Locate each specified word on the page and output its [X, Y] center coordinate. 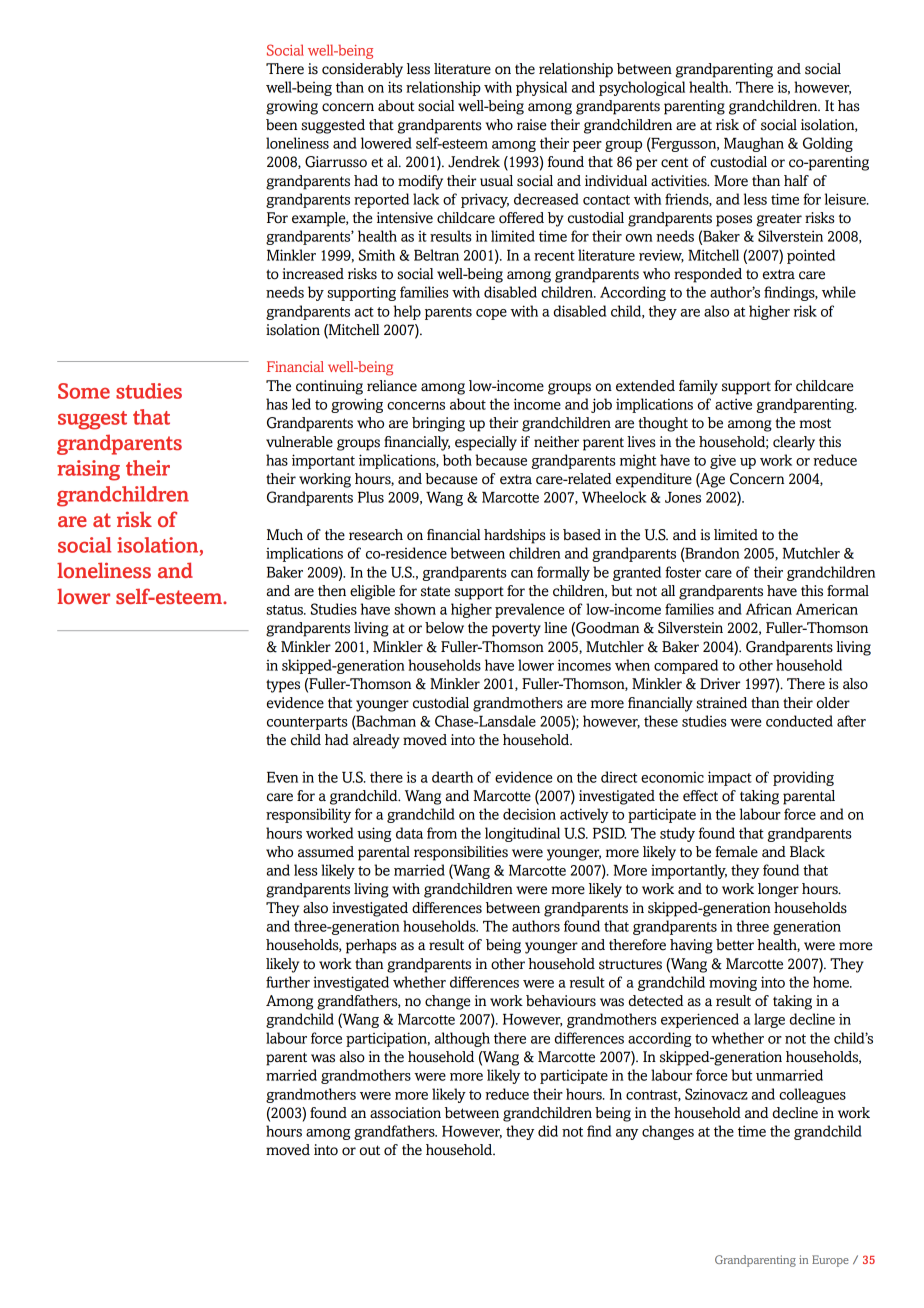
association [405, 1113]
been [281, 125]
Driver [720, 684]
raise [532, 125]
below [444, 628]
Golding [828, 144]
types [283, 686]
